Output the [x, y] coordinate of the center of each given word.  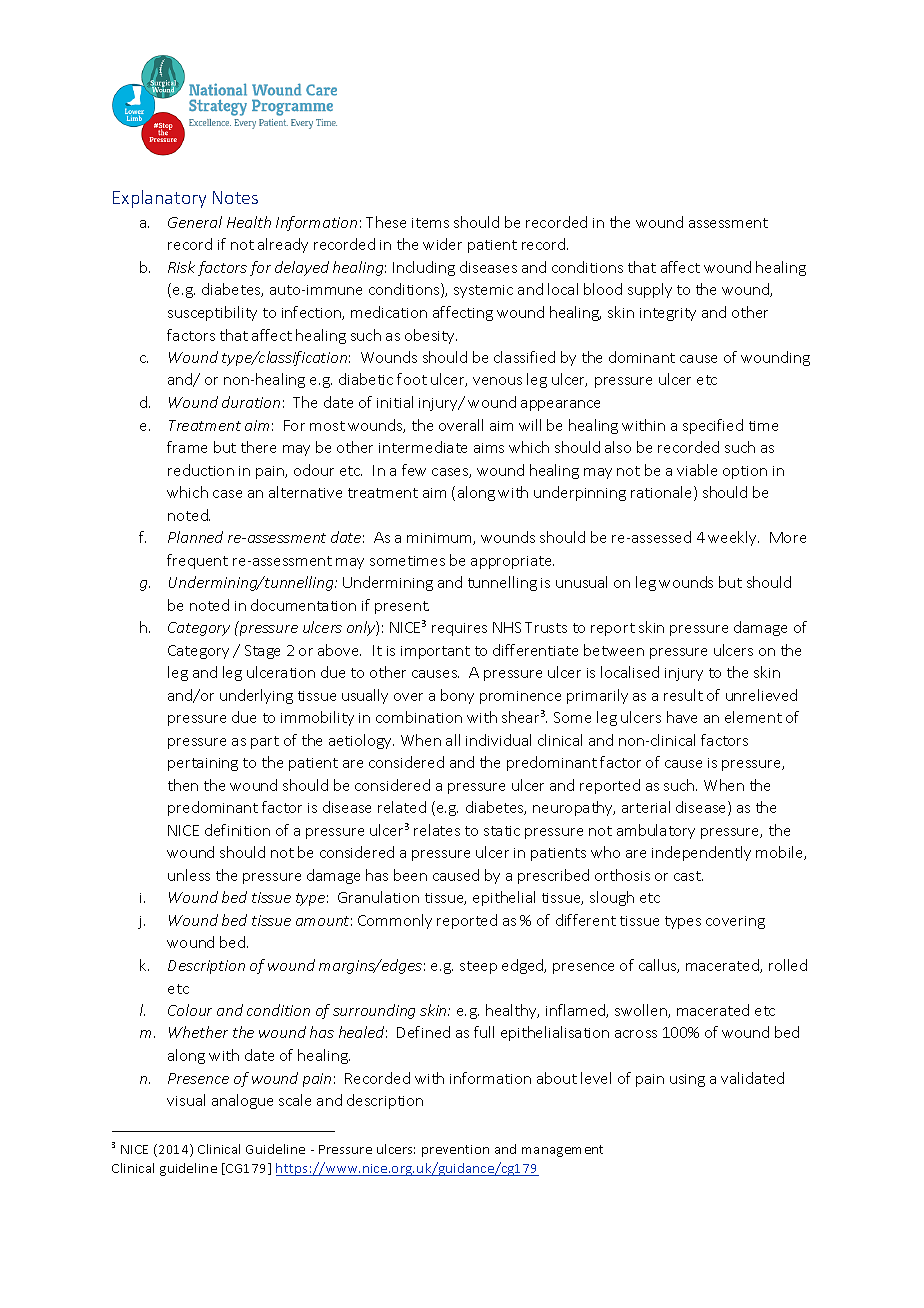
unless [189, 875]
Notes [235, 197]
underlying [256, 696]
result [683, 695]
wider [442, 244]
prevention [455, 1151]
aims [489, 448]
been [410, 875]
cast [688, 876]
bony [457, 696]
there [258, 447]
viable [697, 470]
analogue [242, 1101]
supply [650, 290]
